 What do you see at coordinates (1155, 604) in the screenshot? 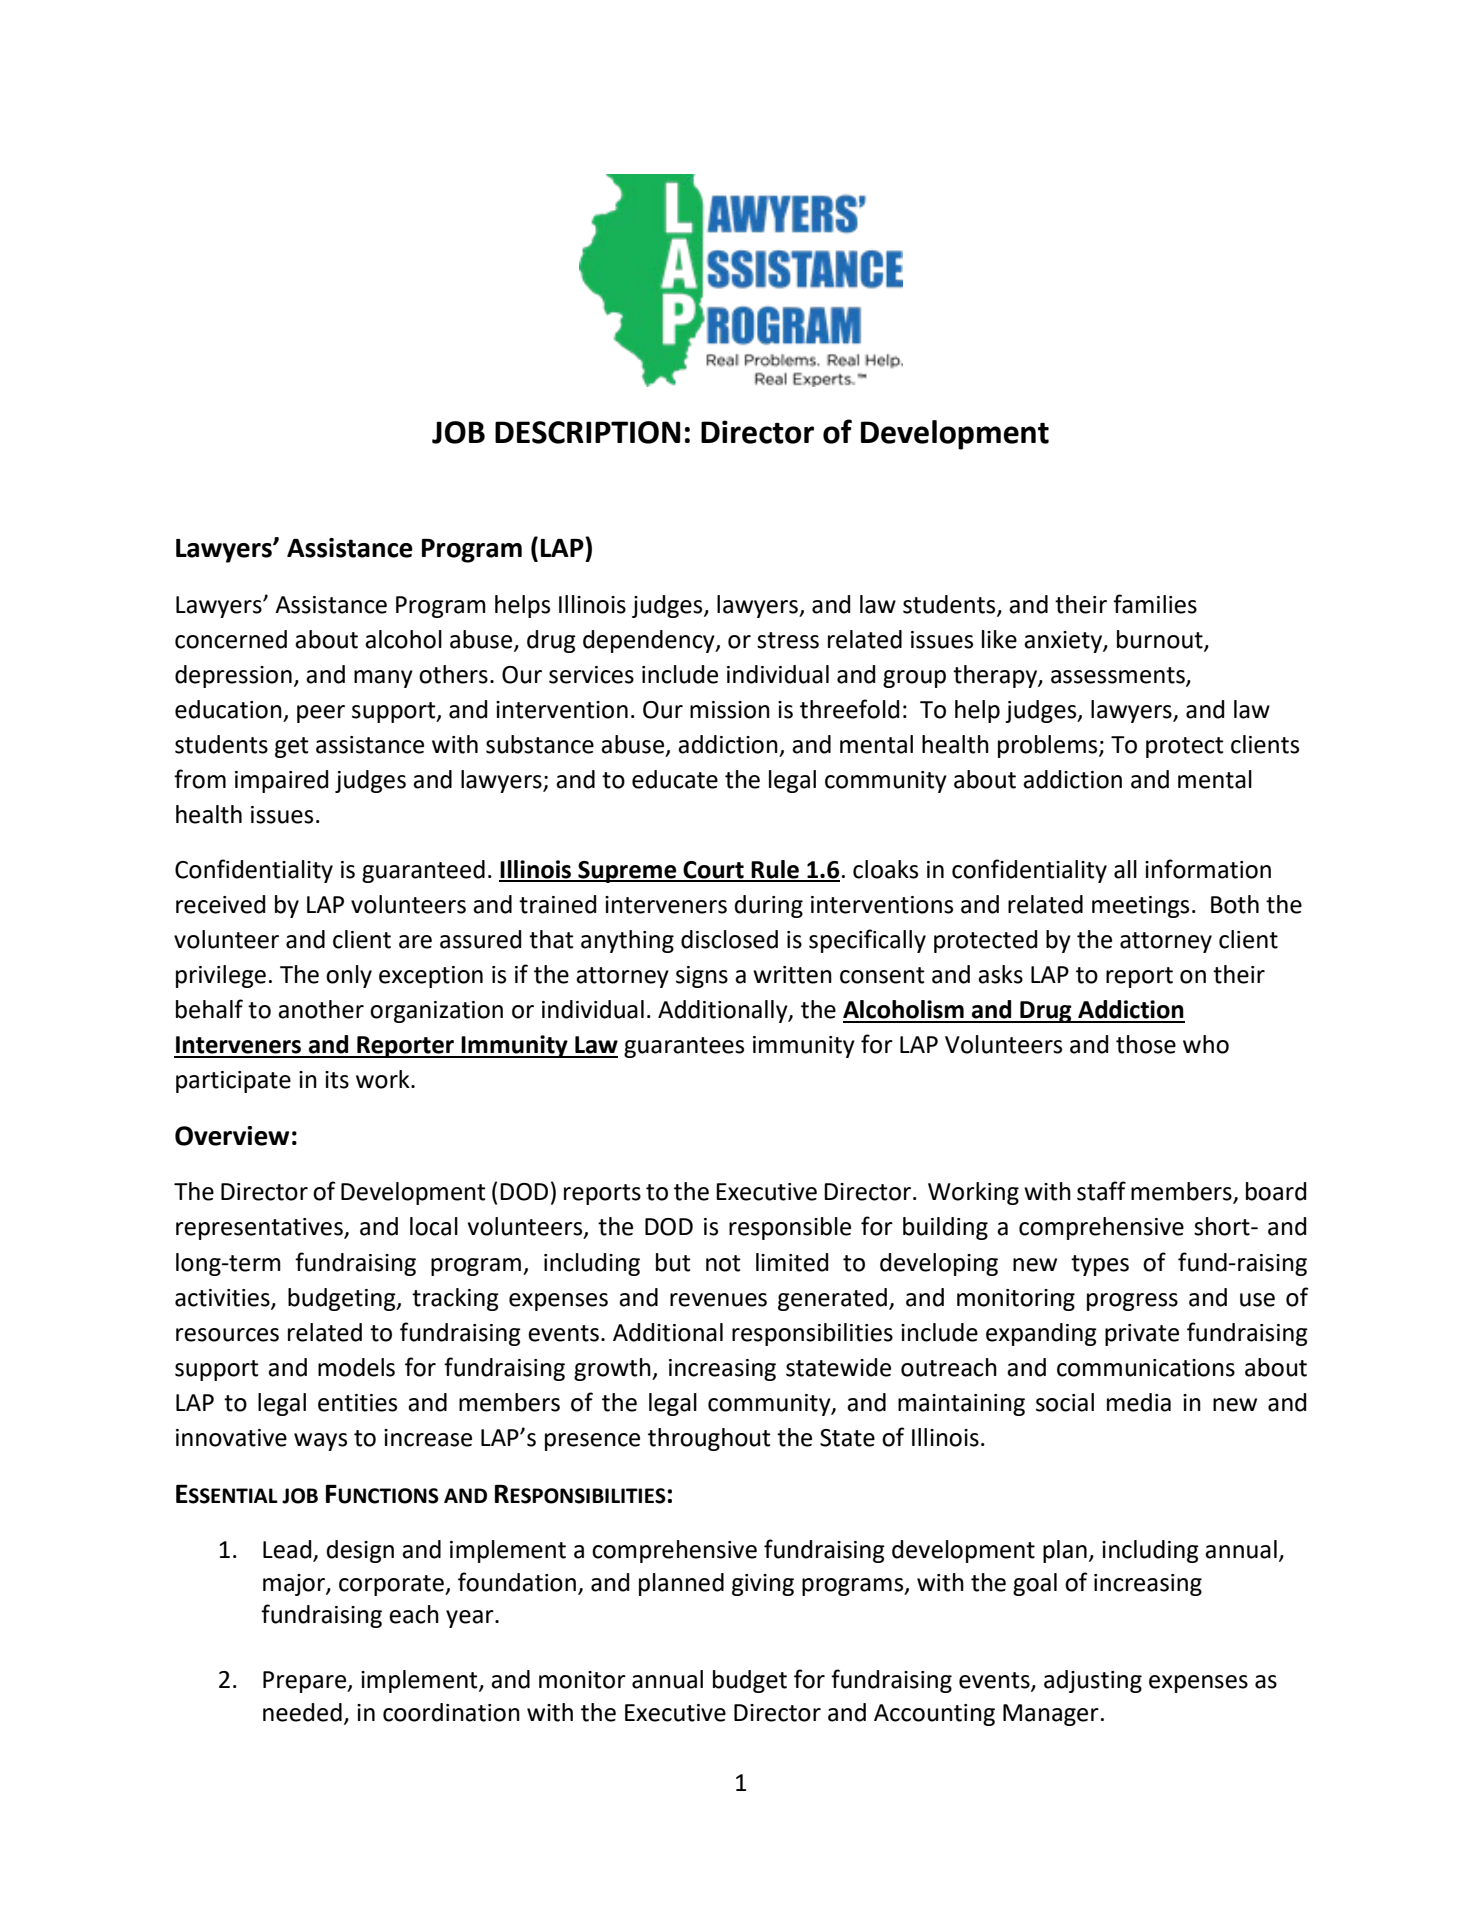
I see `families` at bounding box center [1155, 604].
